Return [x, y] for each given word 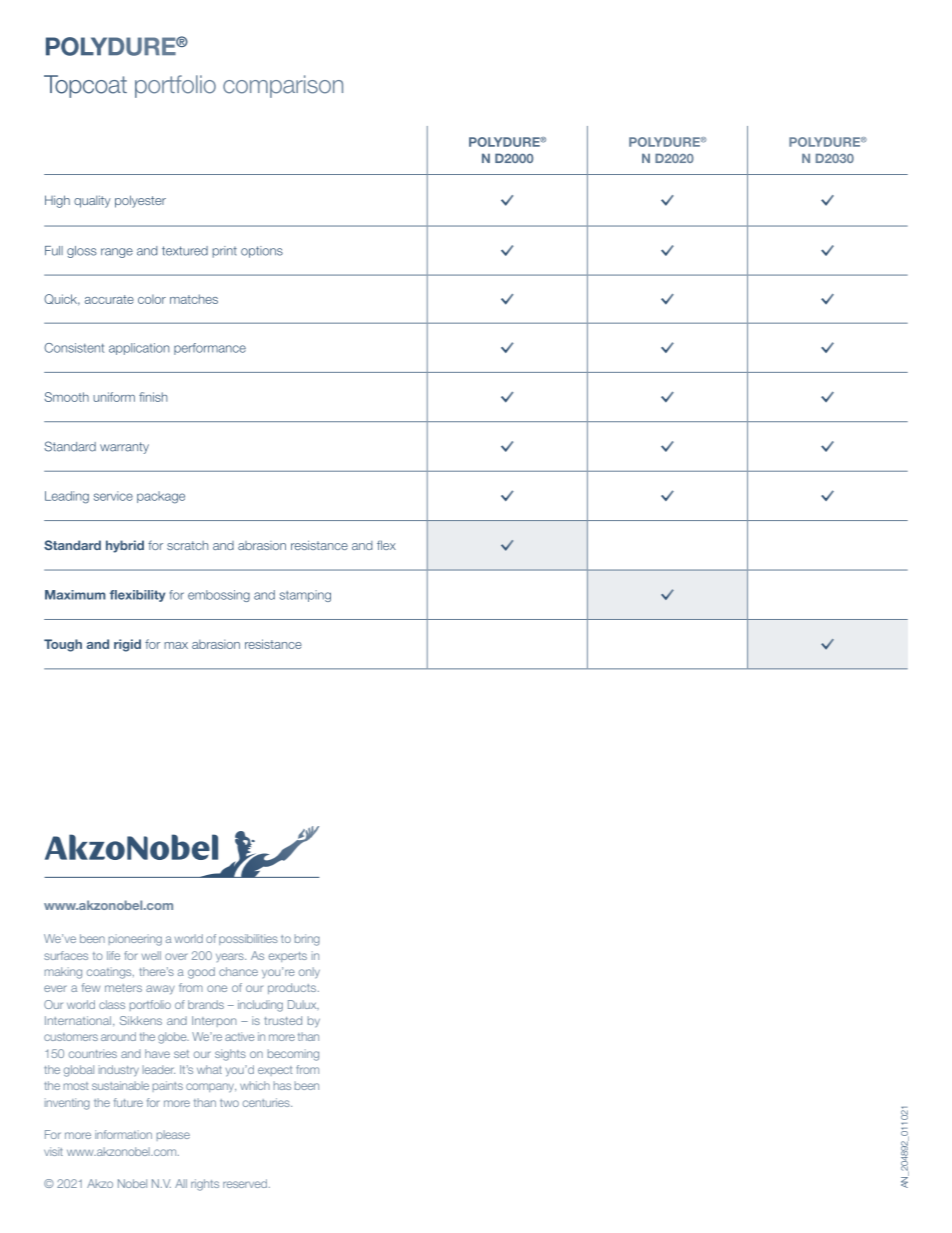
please [173, 1135]
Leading [67, 497]
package [161, 497]
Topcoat [85, 86]
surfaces [66, 955]
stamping [305, 596]
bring [307, 940]
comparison [283, 86]
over [176, 956]
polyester [140, 201]
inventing [67, 1104]
